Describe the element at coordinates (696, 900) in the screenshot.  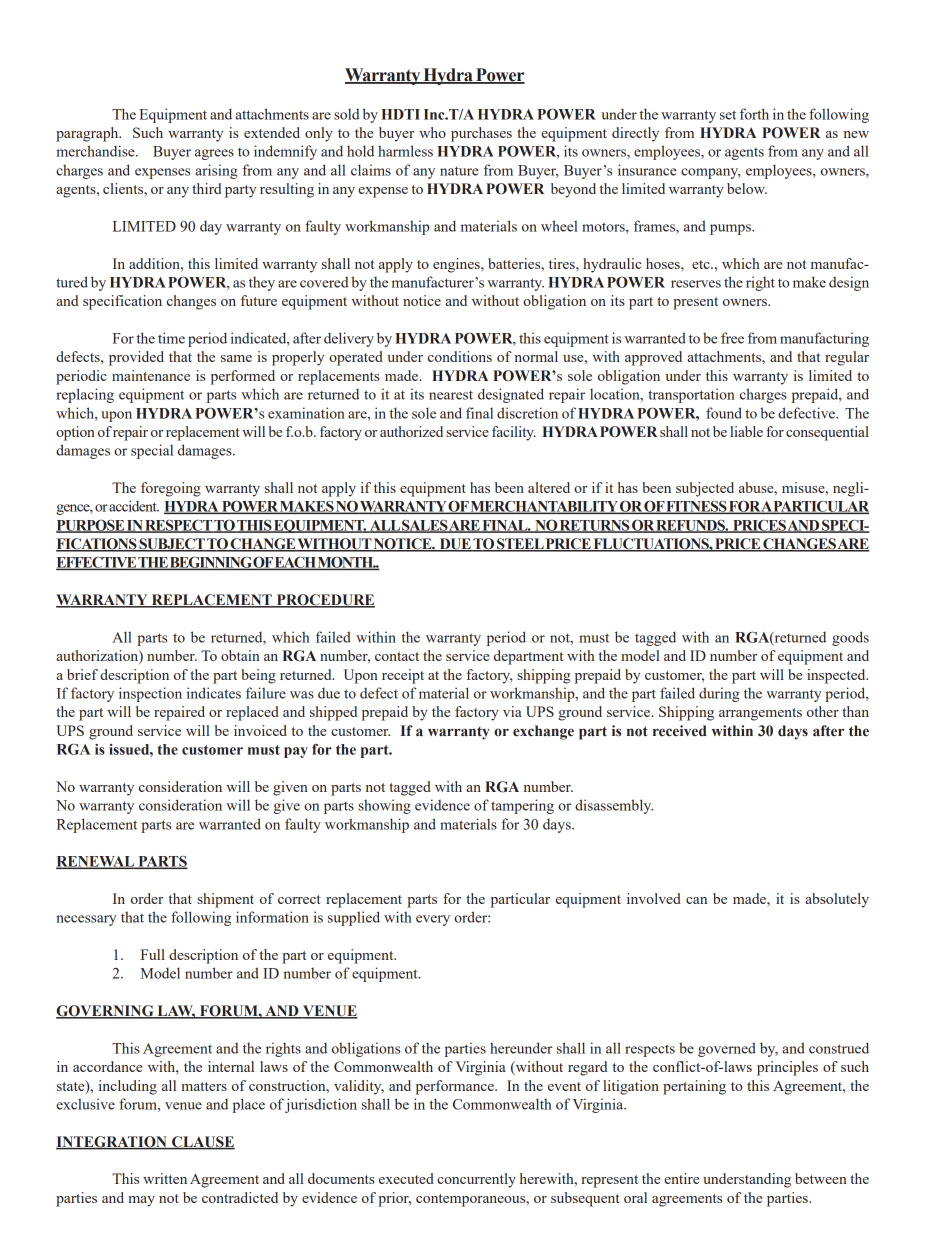
I see `can` at that location.
